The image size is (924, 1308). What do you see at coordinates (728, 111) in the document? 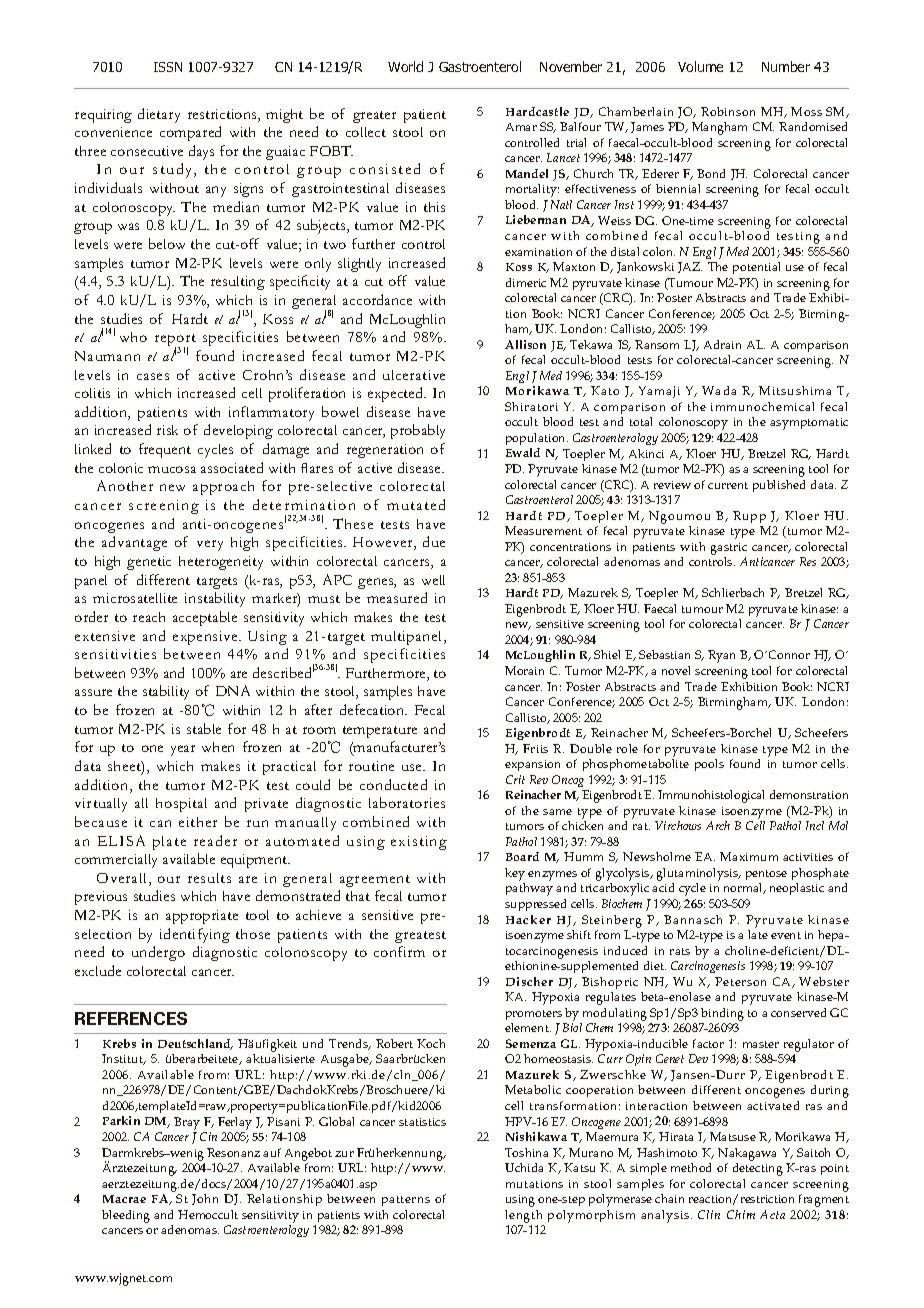
I see `Robinson` at bounding box center [728, 111].
